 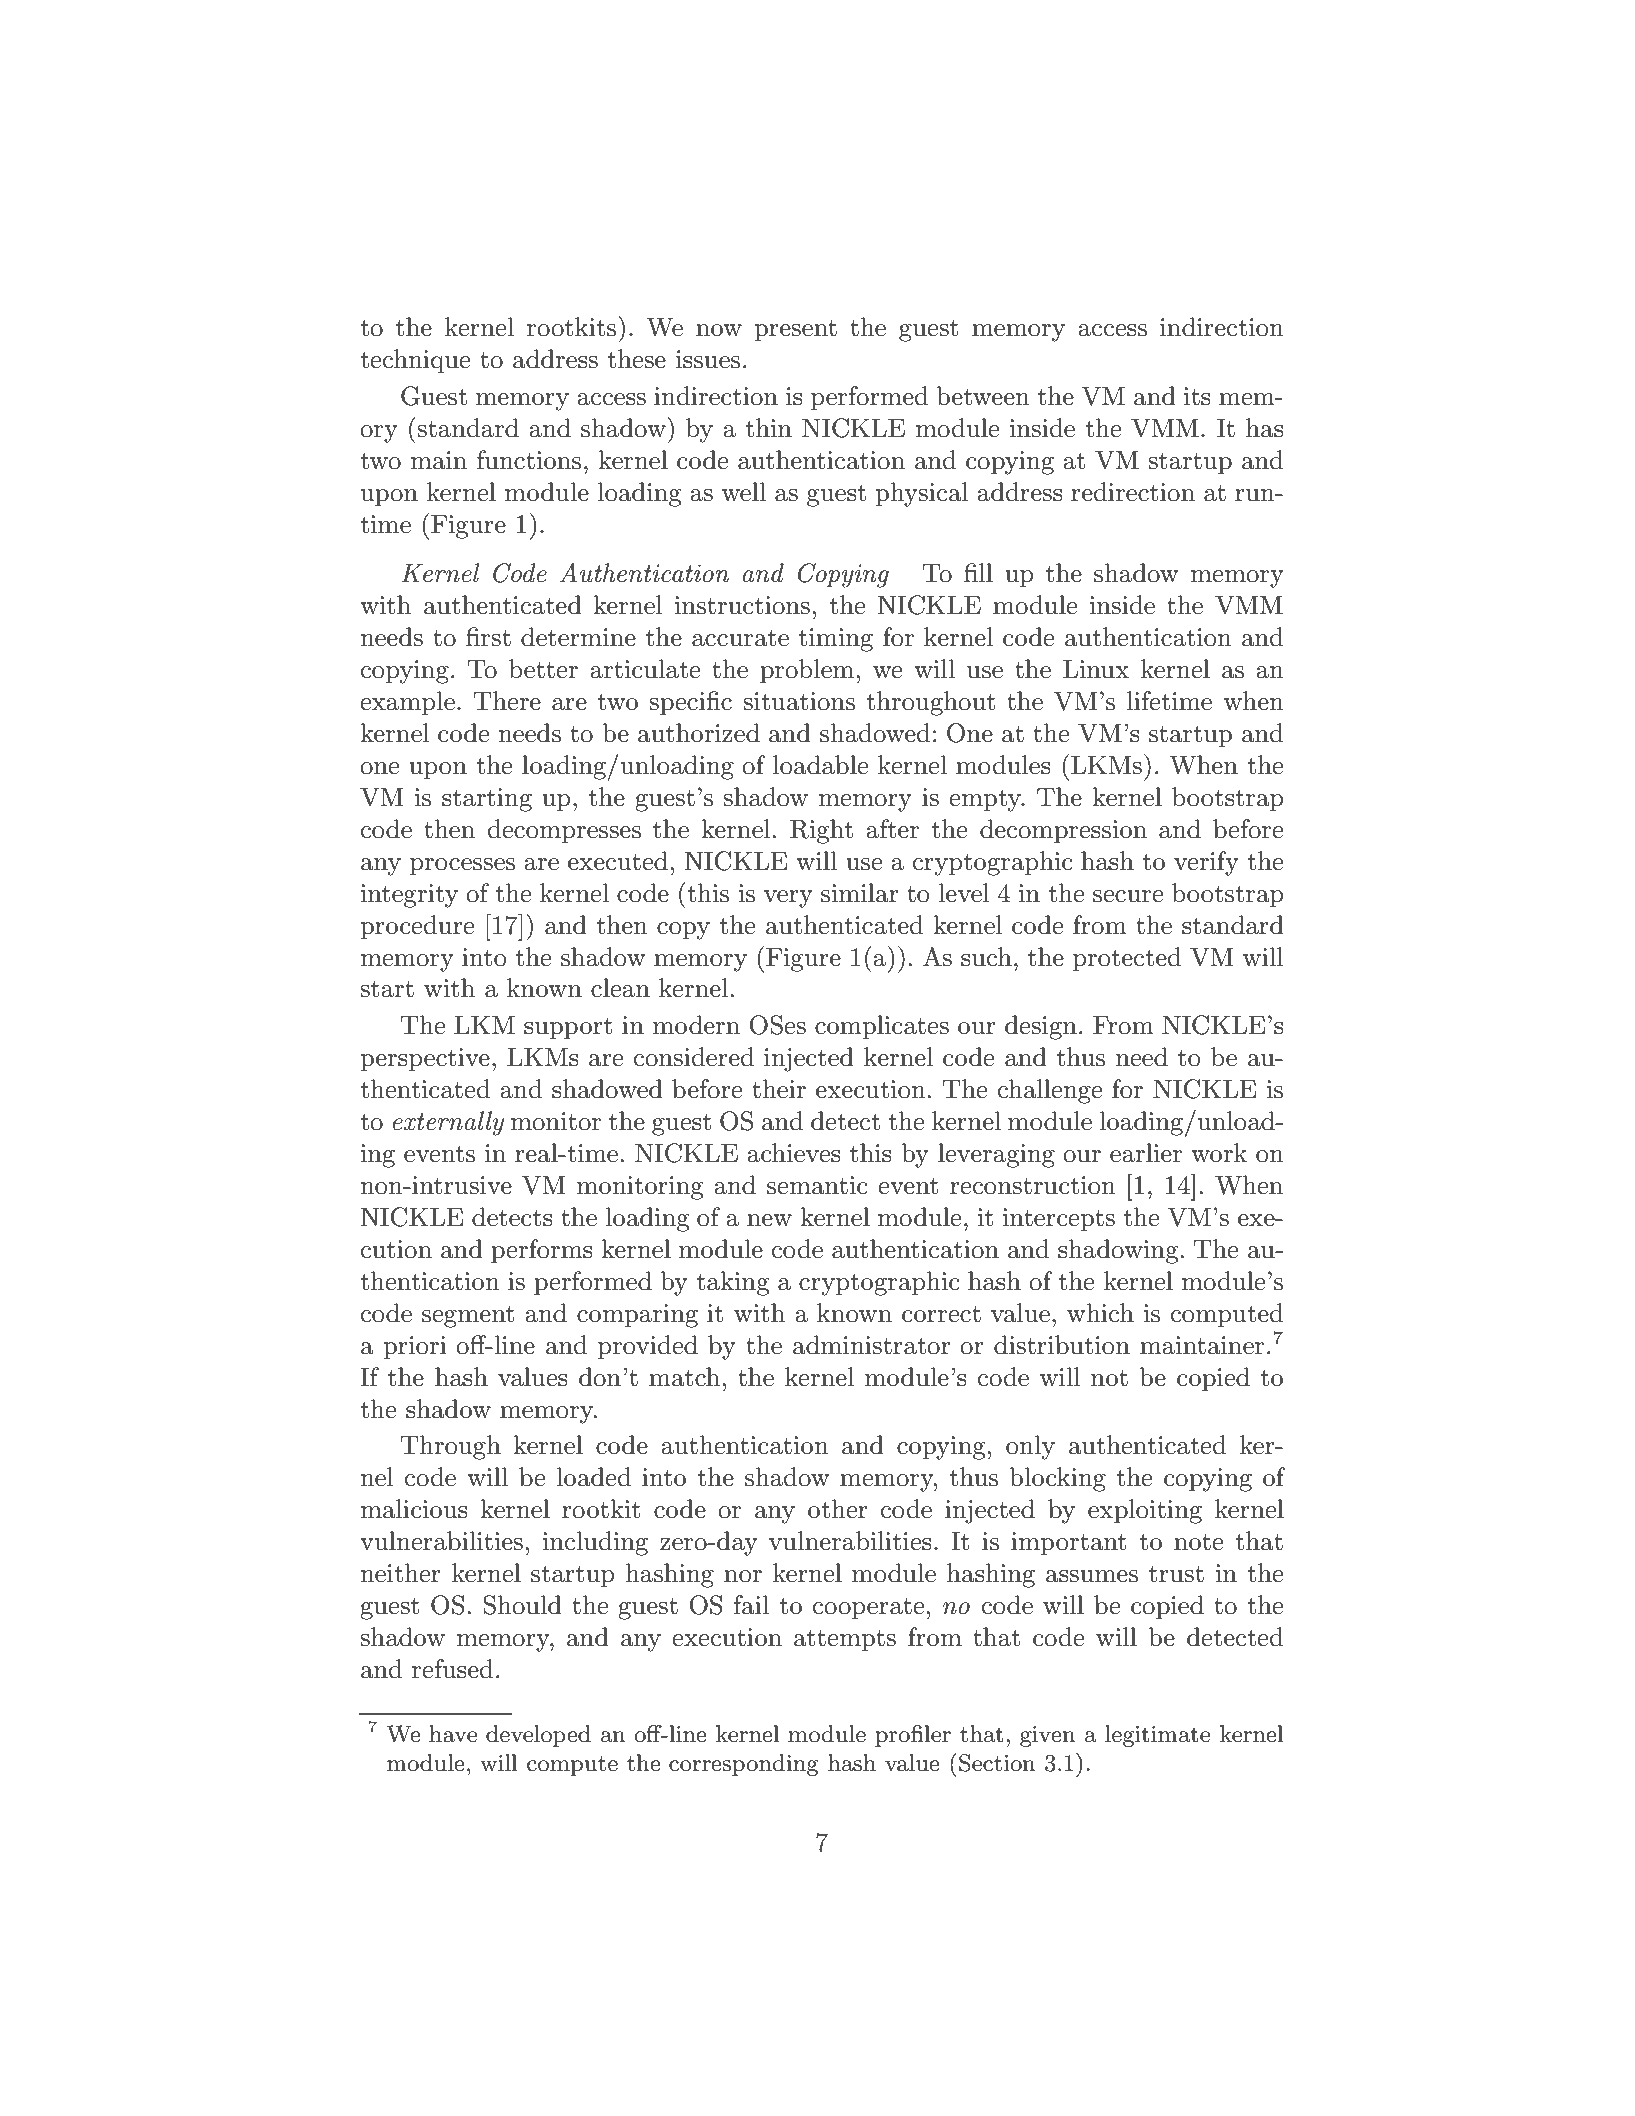 I want to click on very, so click(x=788, y=899).
